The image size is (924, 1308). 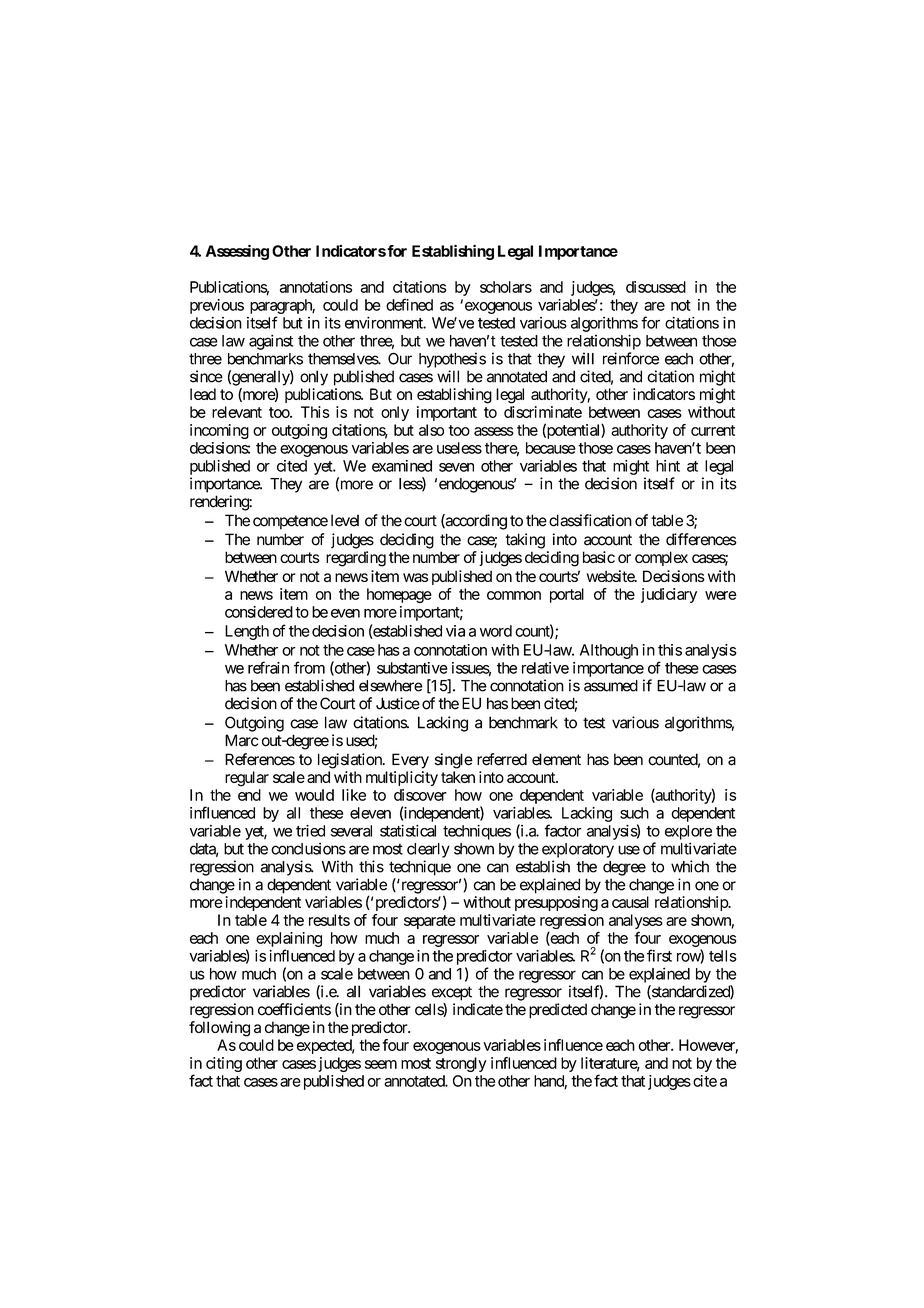 I want to click on scholars, so click(x=506, y=287).
